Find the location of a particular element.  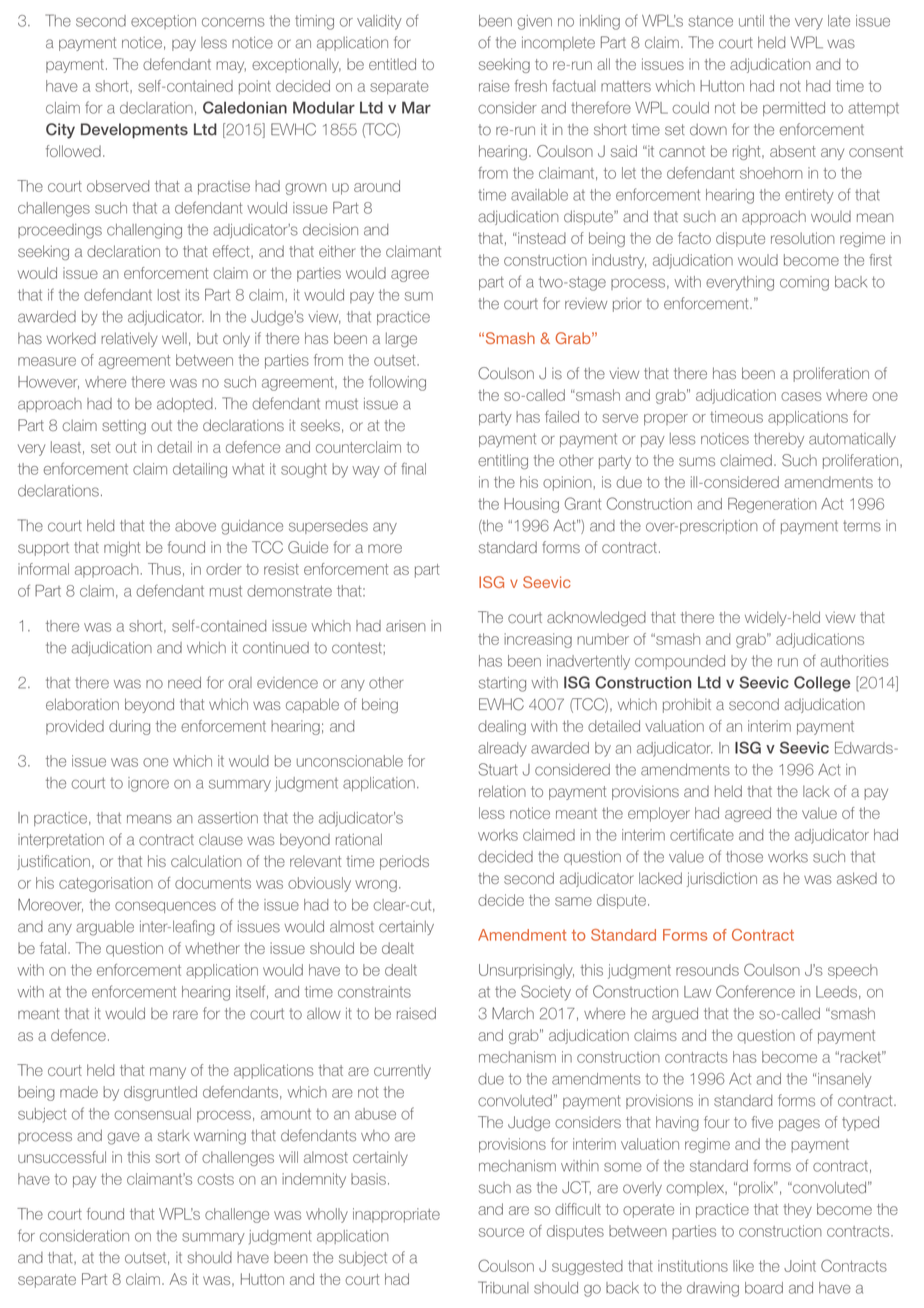

entitled is located at coordinates (392, 64).
